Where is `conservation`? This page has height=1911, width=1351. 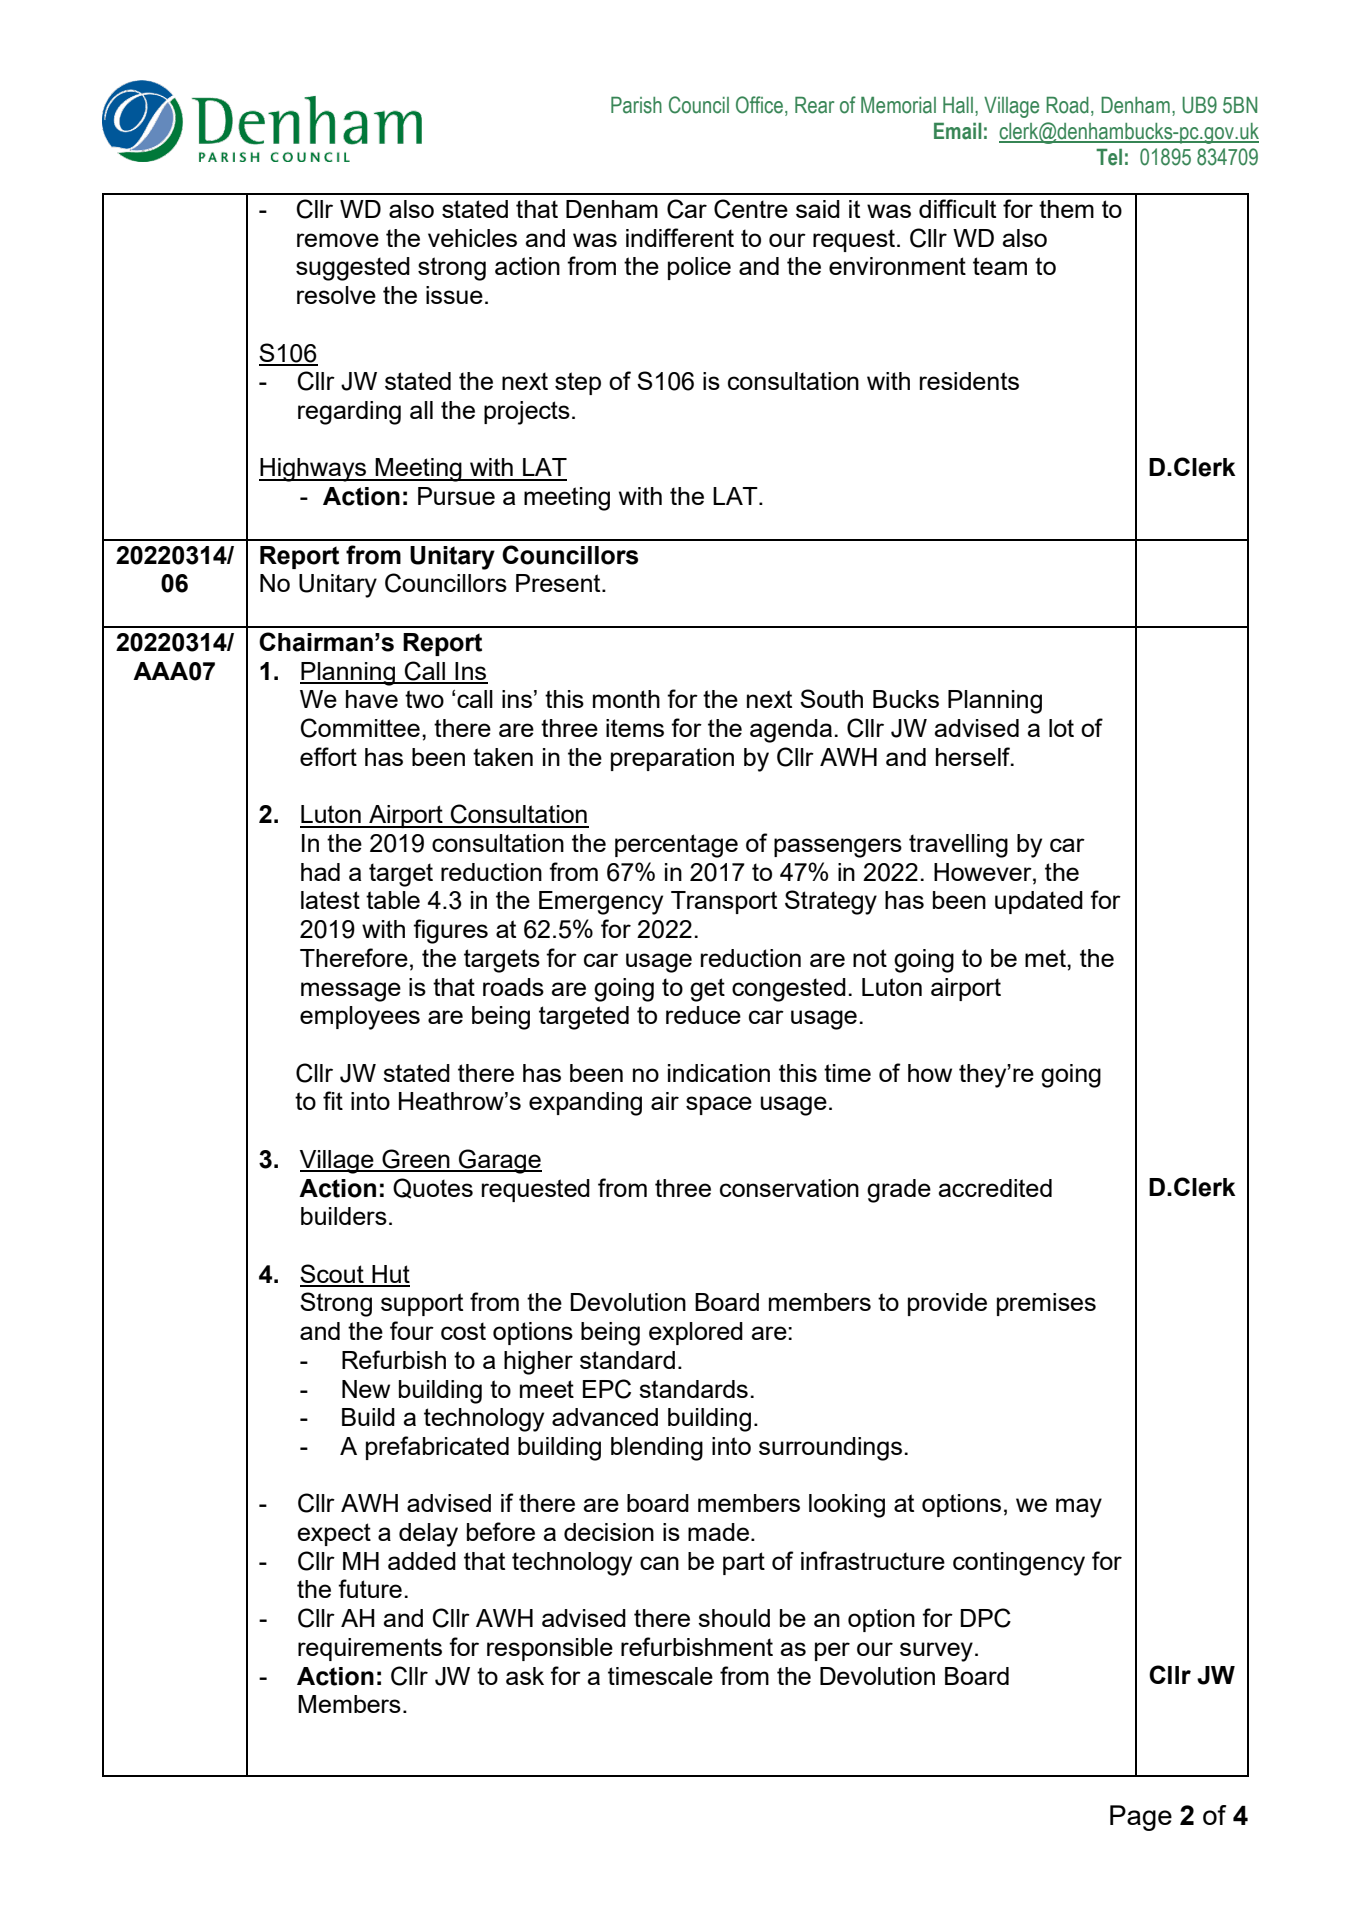 conservation is located at coordinates (789, 1188).
